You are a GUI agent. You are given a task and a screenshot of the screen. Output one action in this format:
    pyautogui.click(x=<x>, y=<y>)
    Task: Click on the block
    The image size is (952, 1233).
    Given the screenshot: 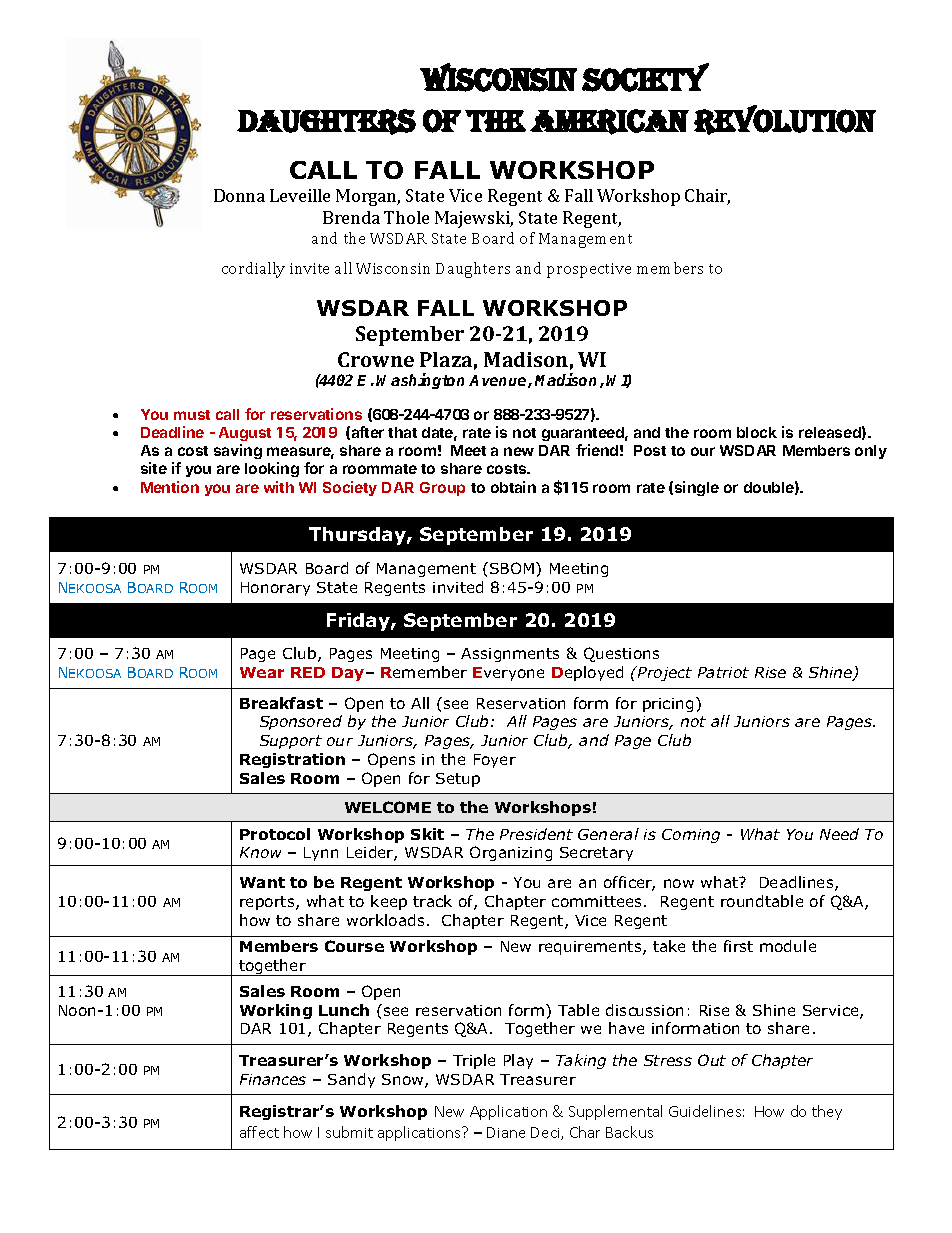 What is the action you would take?
    pyautogui.click(x=757, y=432)
